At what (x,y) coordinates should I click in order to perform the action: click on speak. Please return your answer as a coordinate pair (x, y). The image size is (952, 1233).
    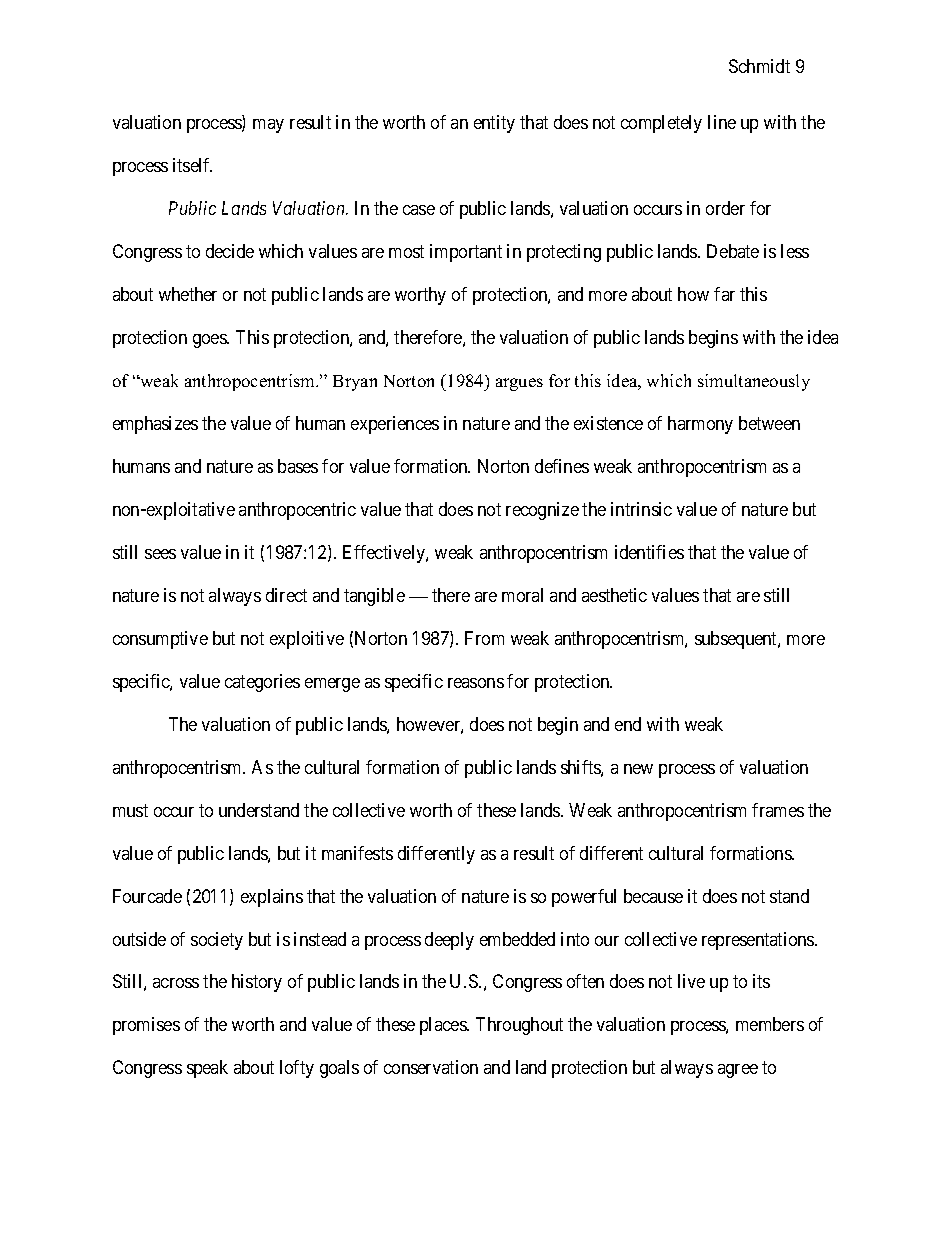
    Looking at the image, I should click on (207, 1069).
